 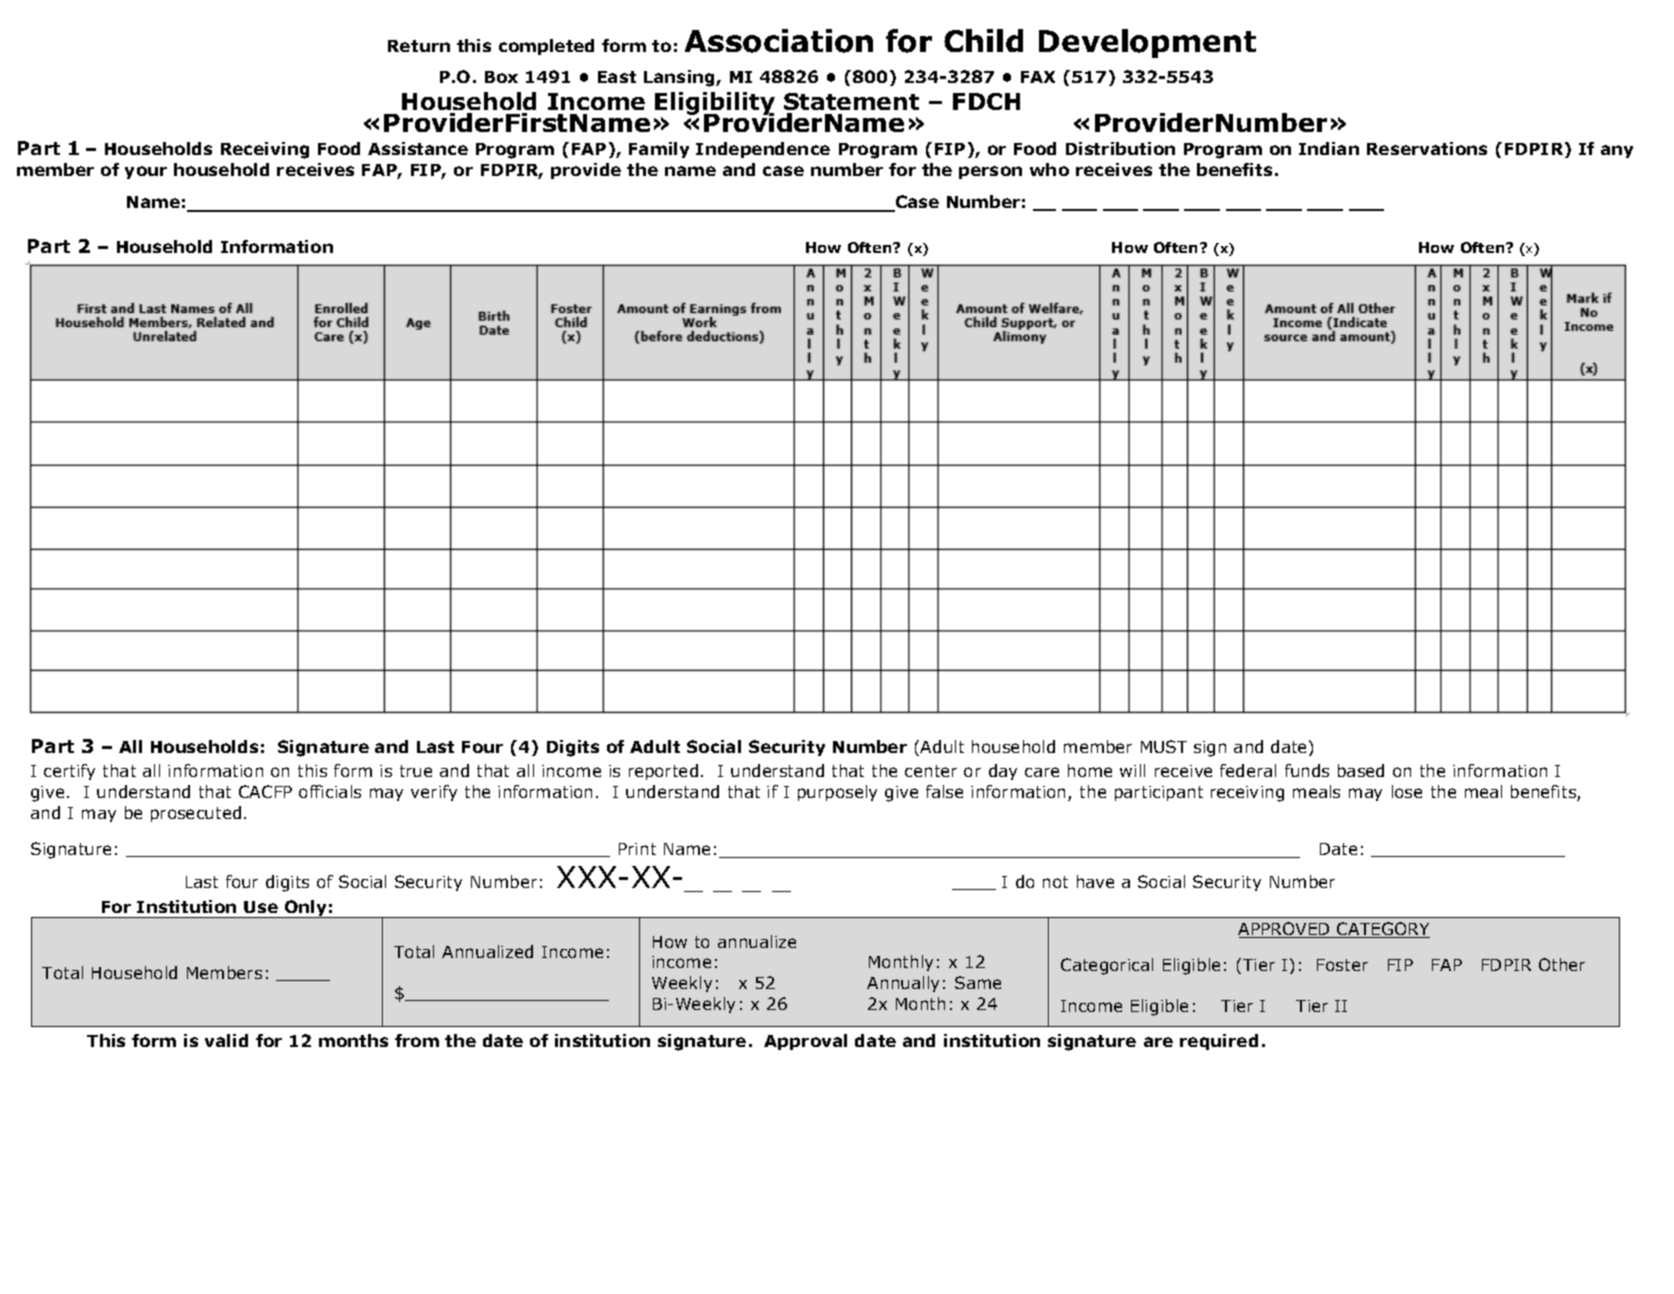 I want to click on valid, so click(x=226, y=1040).
